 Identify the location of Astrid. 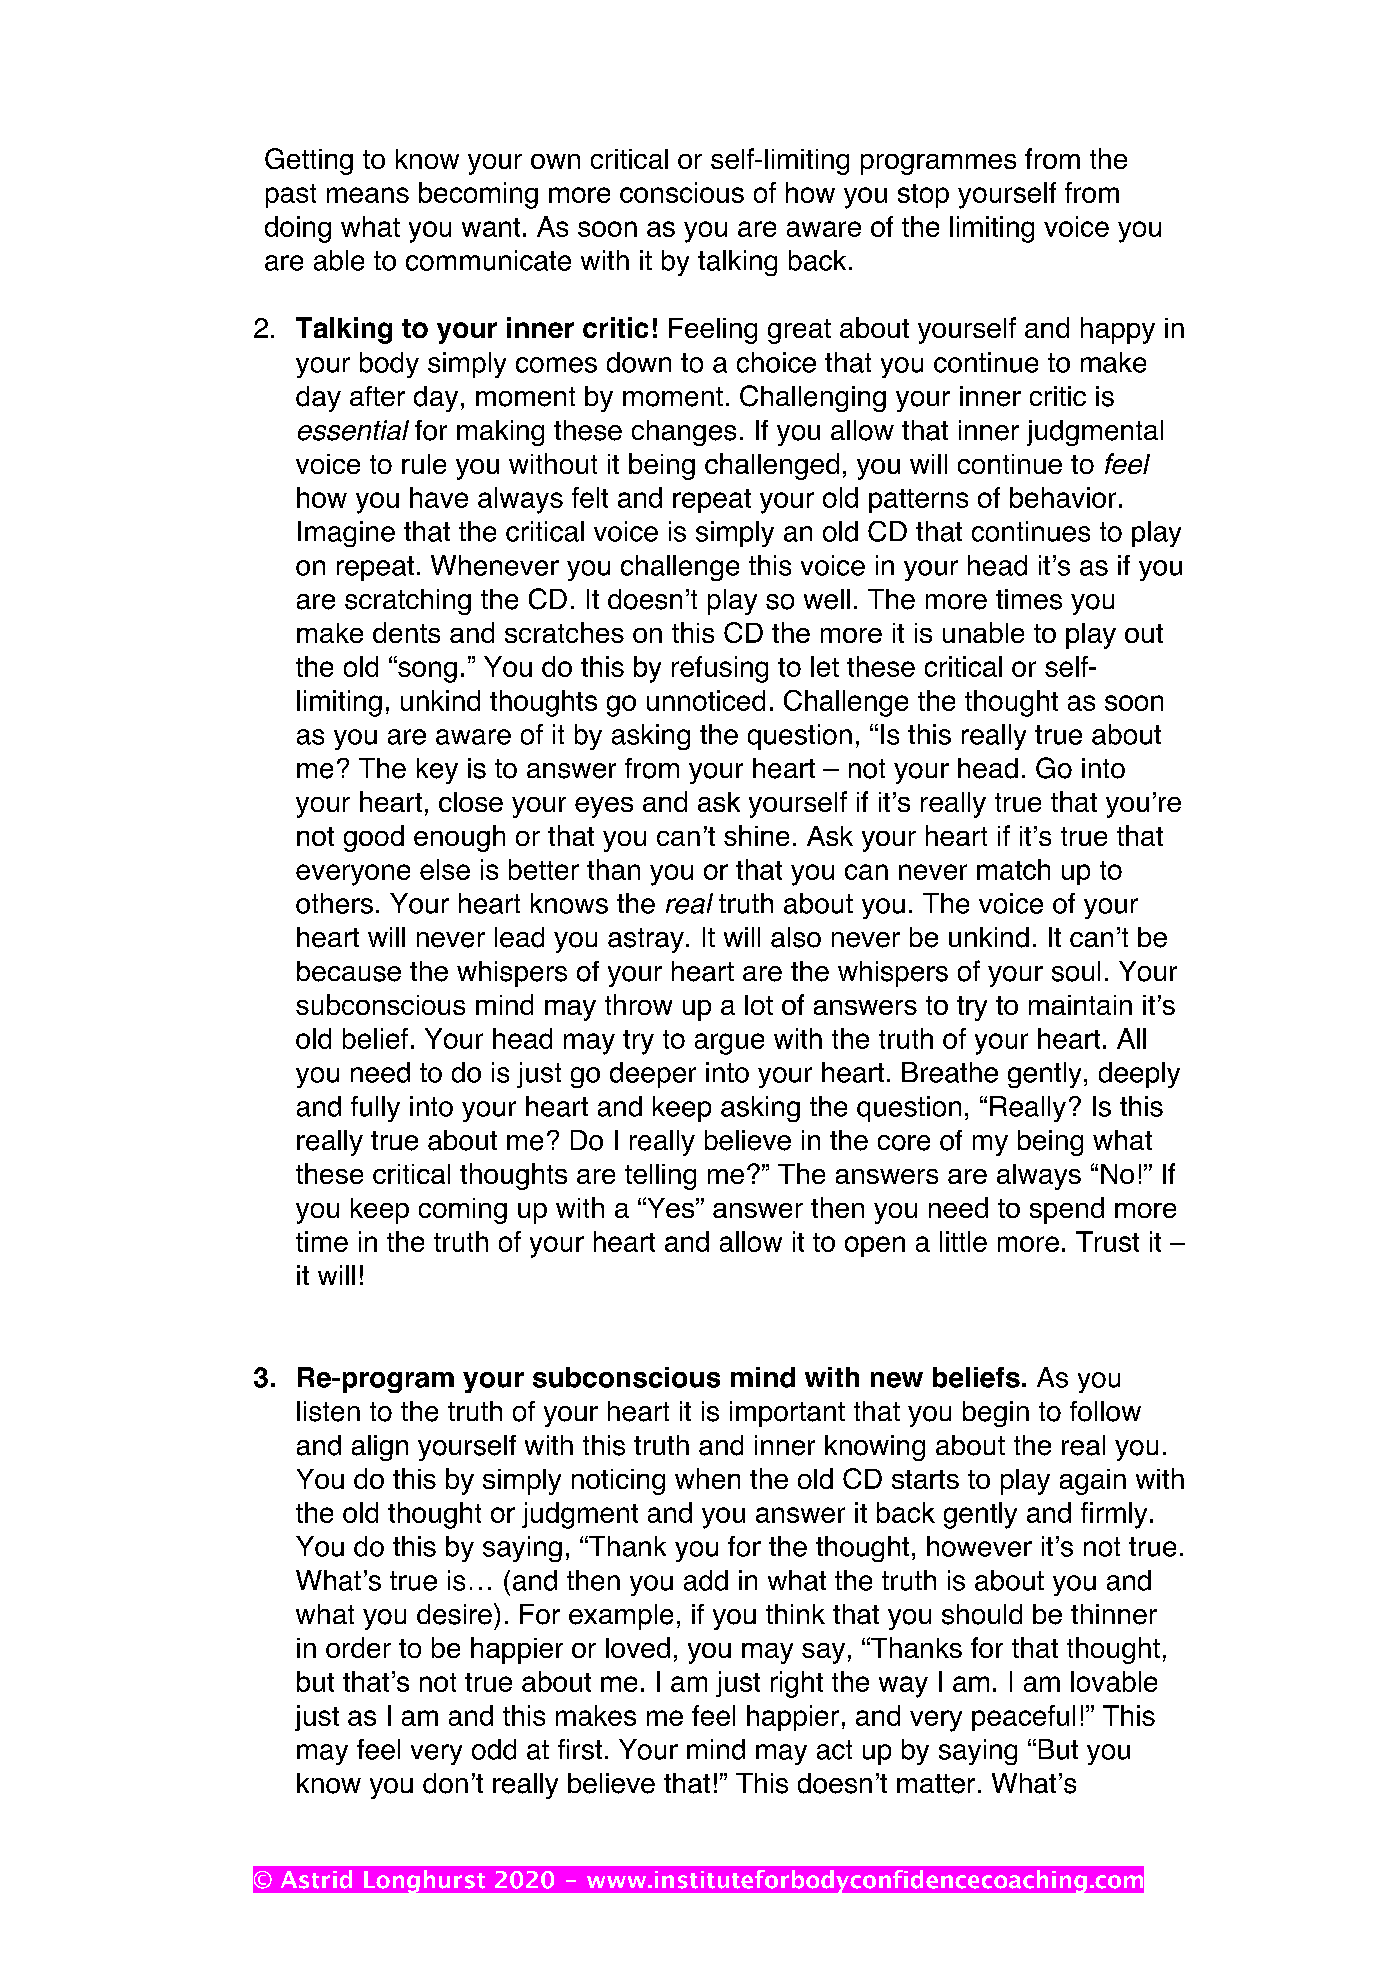
(316, 1879).
